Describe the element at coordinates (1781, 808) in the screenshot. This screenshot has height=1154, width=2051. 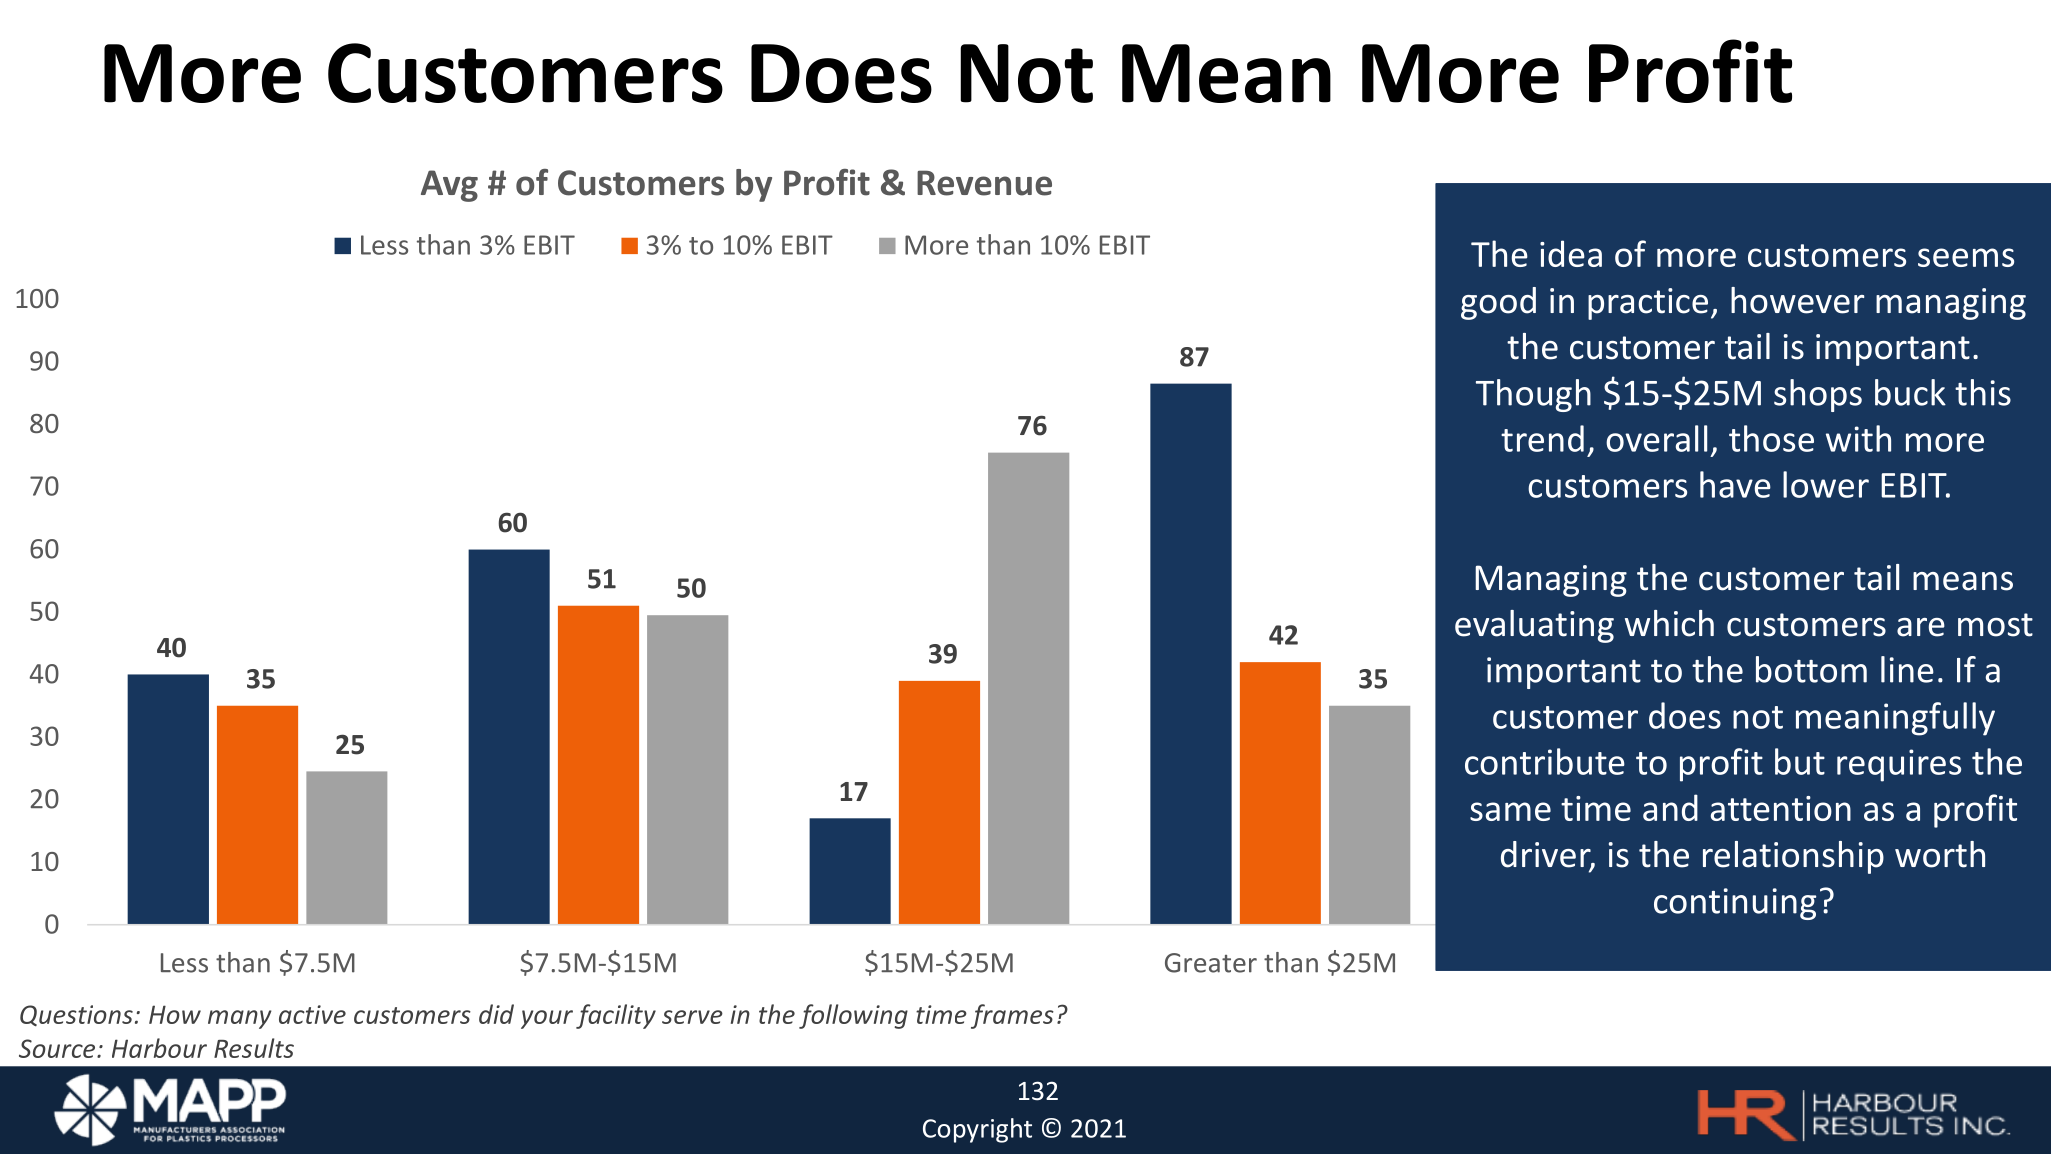
I see `attention` at that location.
